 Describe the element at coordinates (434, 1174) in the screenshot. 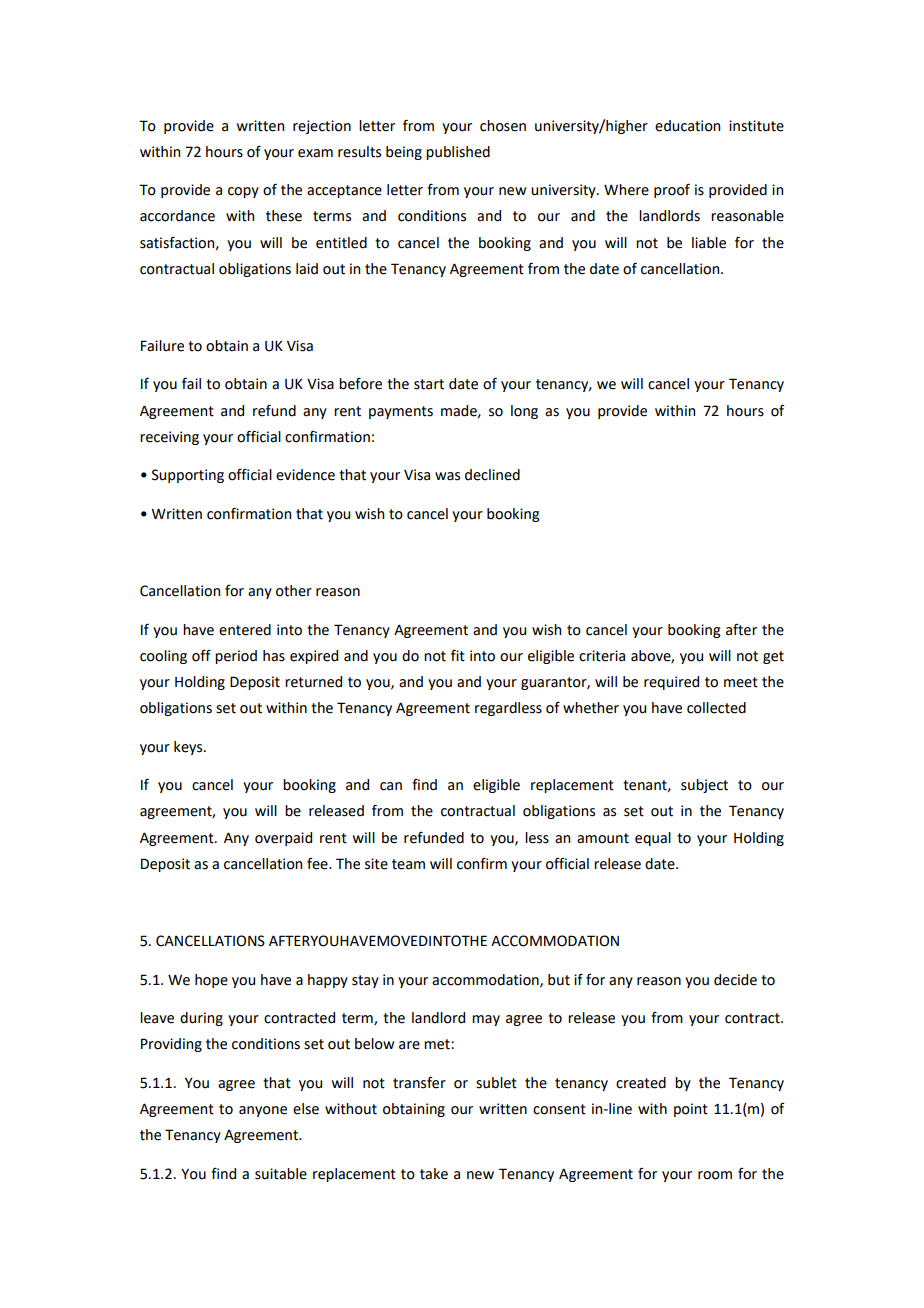

I see `take` at that location.
